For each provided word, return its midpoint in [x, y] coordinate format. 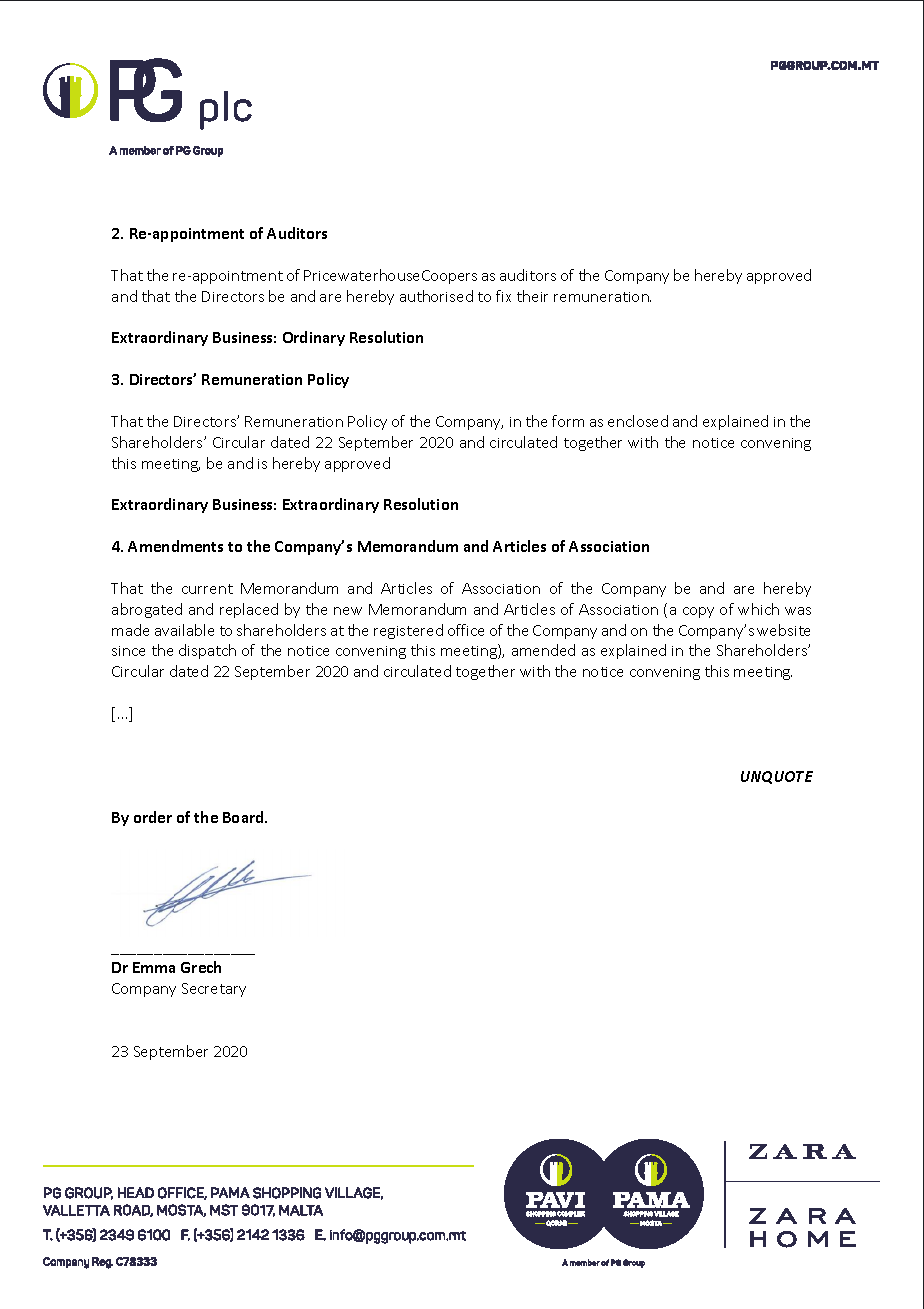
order [153, 817]
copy [698, 612]
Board [244, 817]
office [466, 630]
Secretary [214, 990]
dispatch [207, 651]
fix [503, 296]
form [568, 421]
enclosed [638, 421]
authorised [436, 296]
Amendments [175, 546]
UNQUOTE [777, 777]
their [532, 296]
